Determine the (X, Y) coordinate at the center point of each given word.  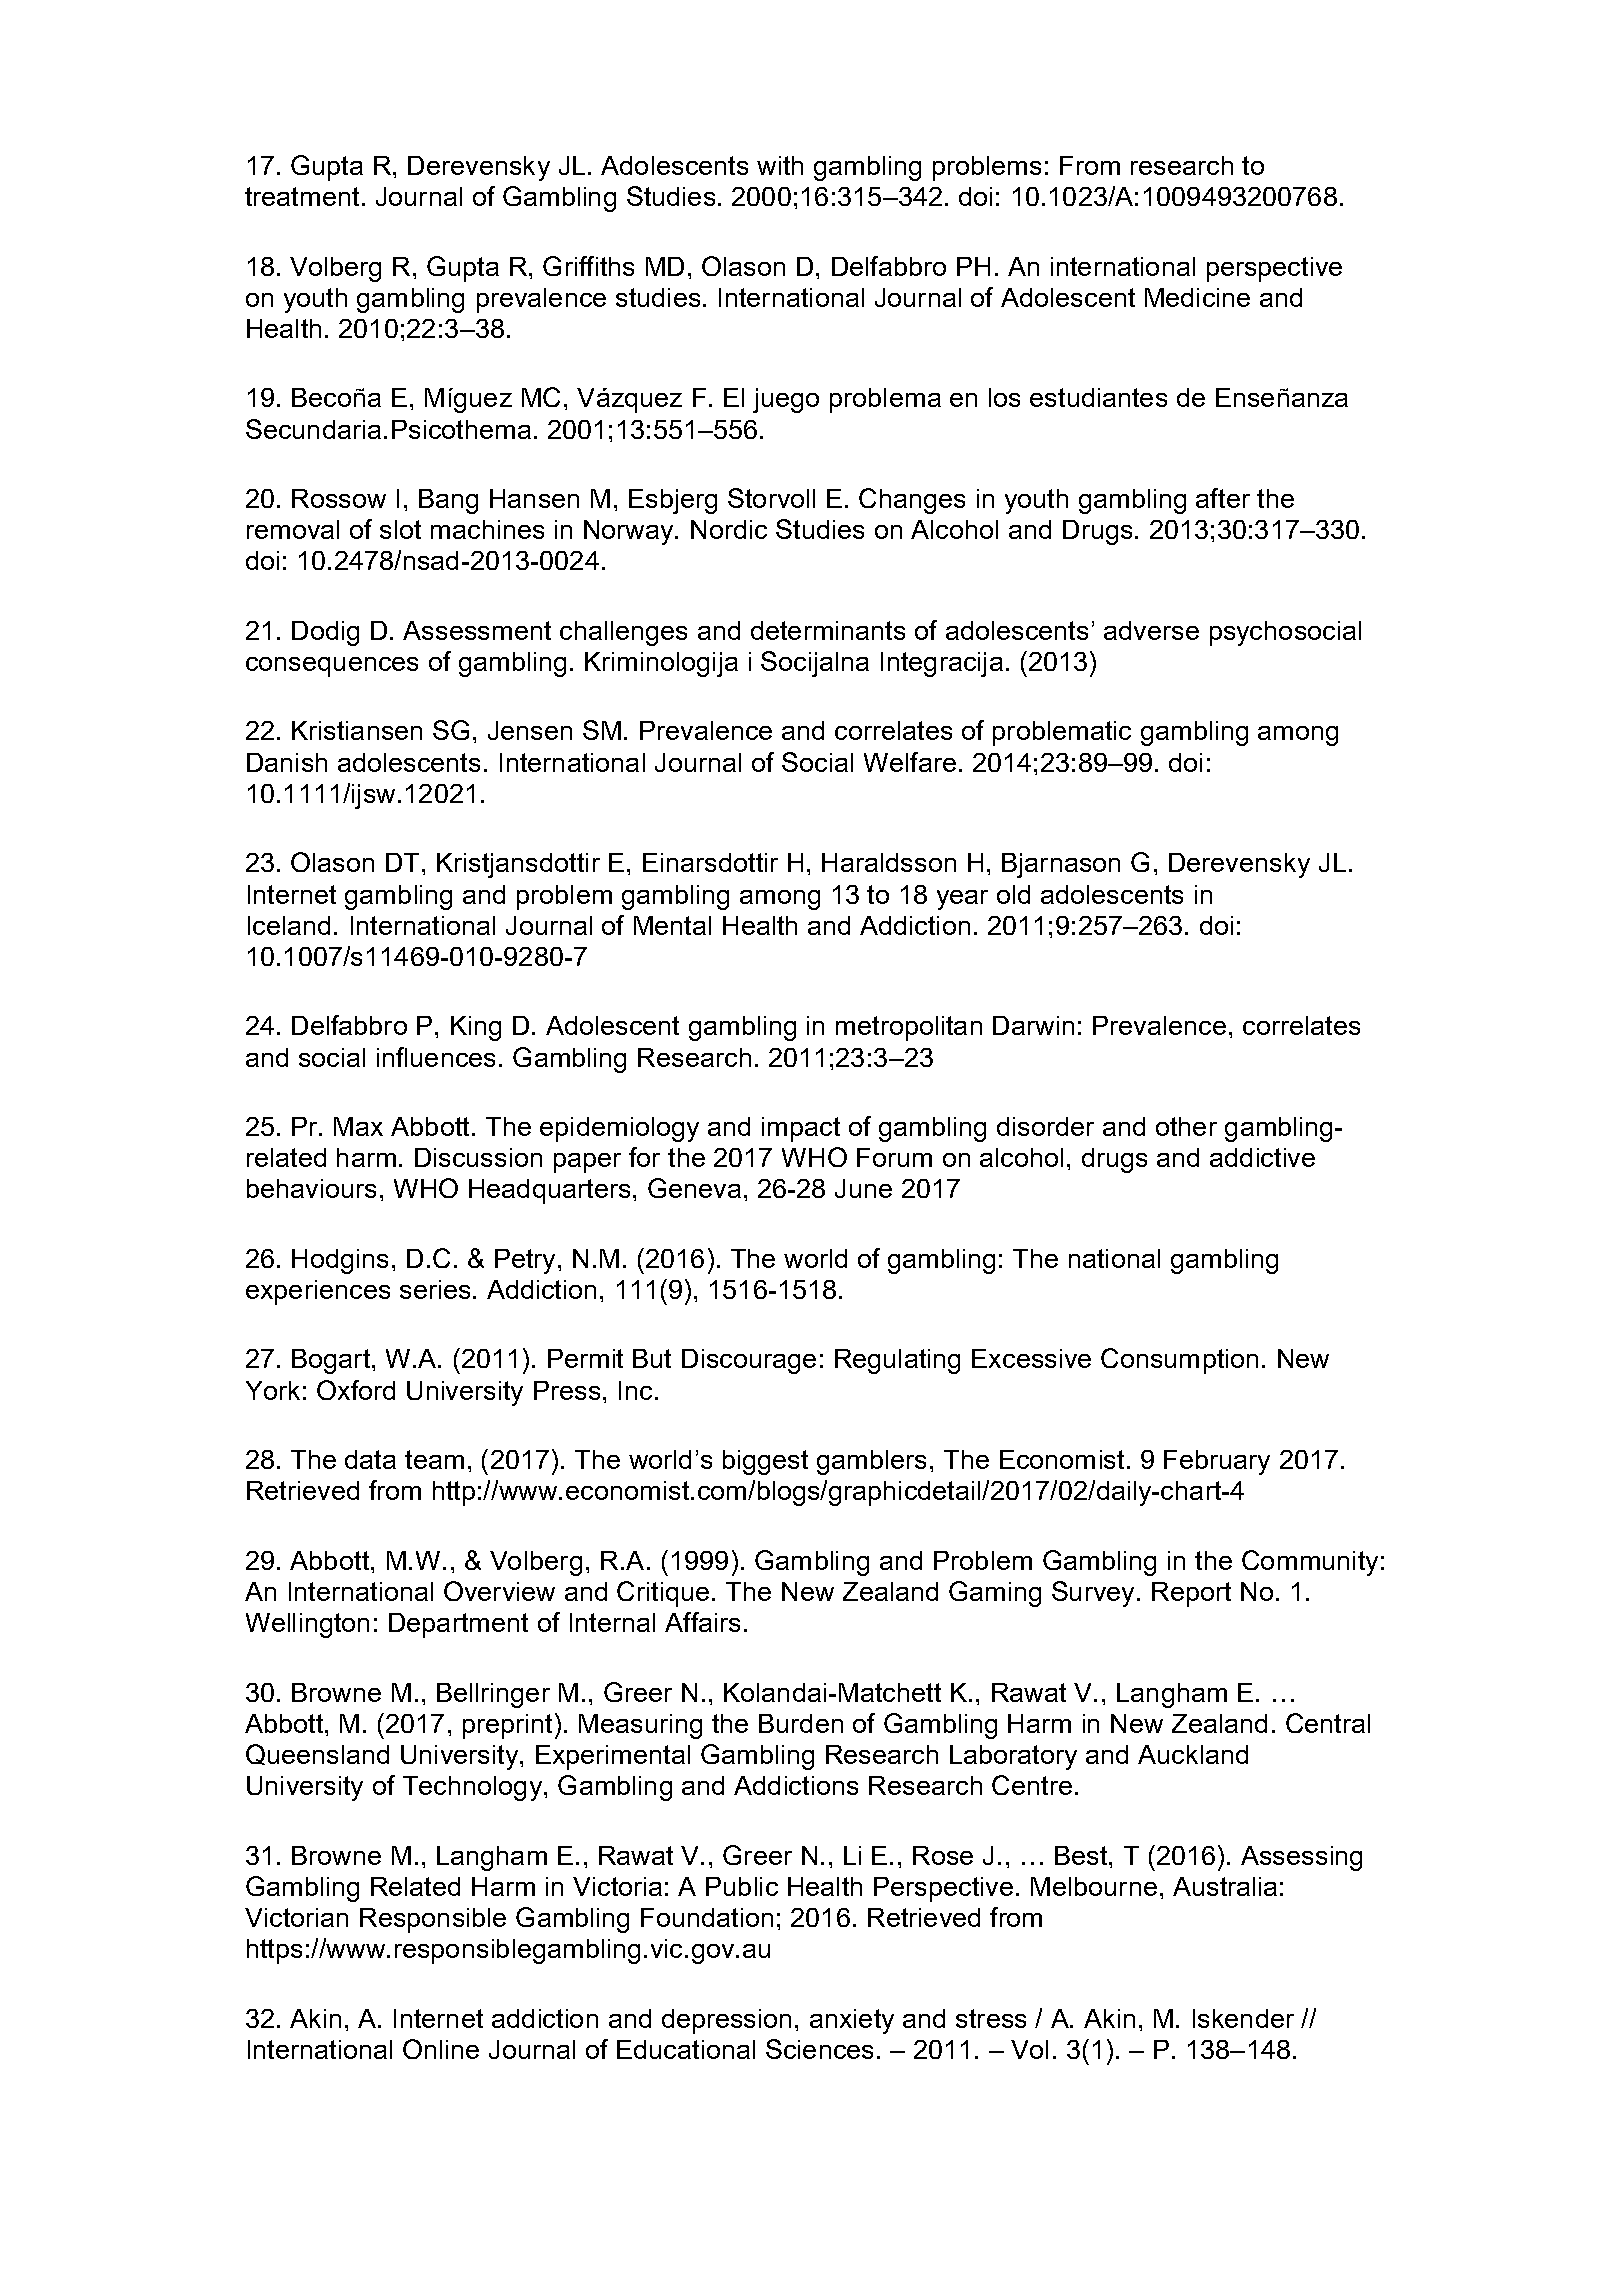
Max (358, 1126)
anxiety (852, 2021)
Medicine (1197, 297)
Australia (1225, 1886)
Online (441, 2049)
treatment (302, 196)
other (1186, 1126)
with (780, 165)
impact (801, 1129)
